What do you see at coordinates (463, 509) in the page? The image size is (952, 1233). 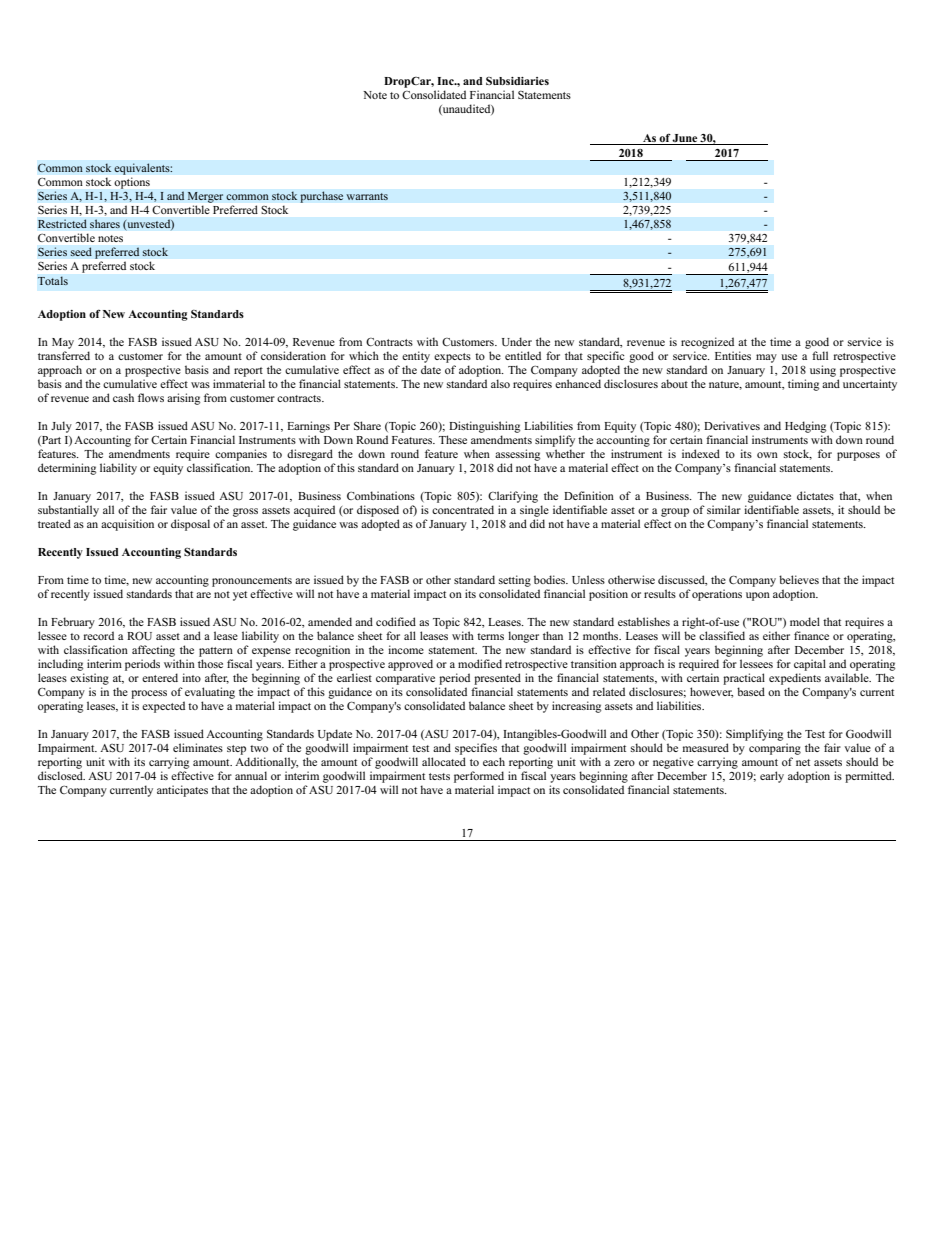 I see `concentrated` at bounding box center [463, 509].
